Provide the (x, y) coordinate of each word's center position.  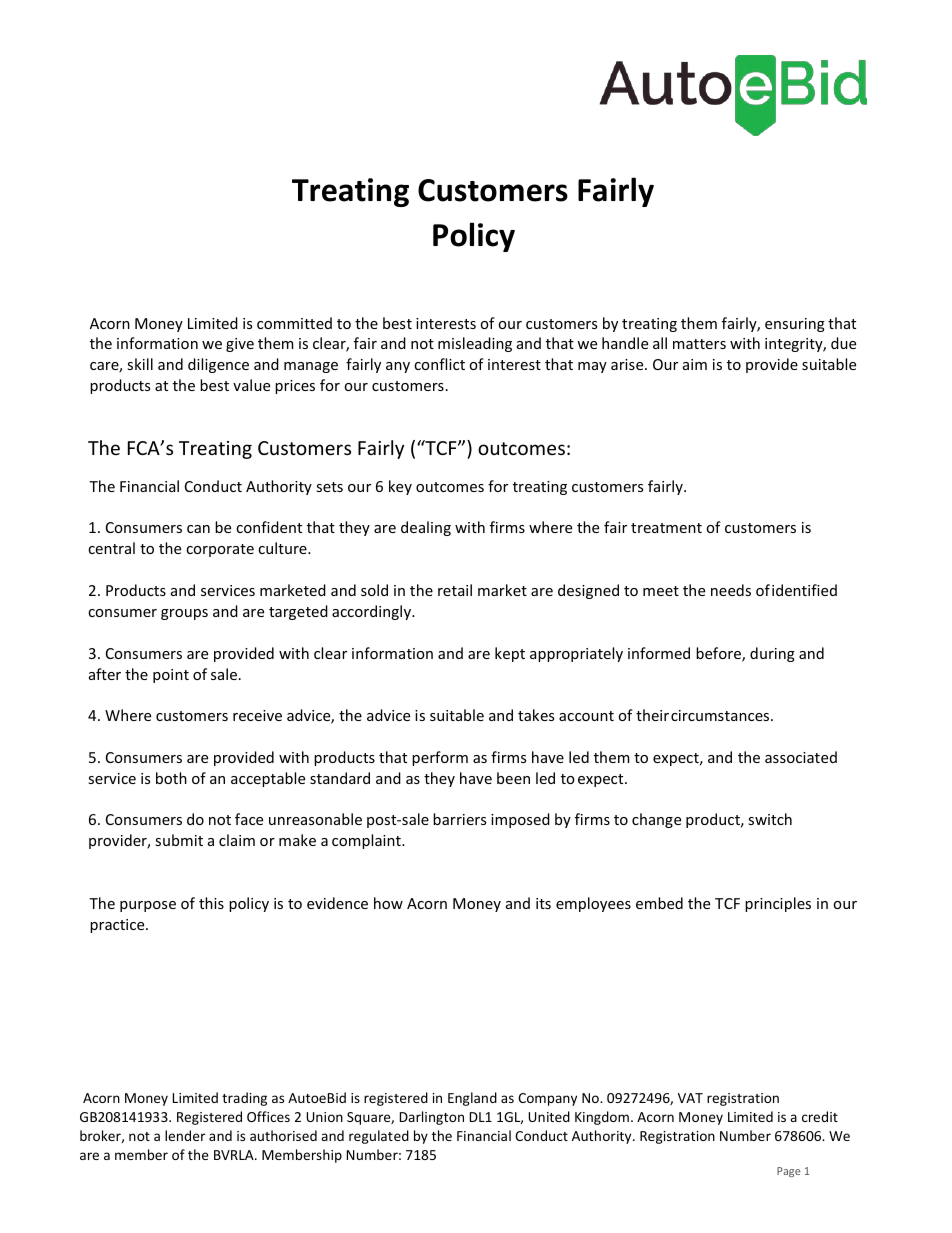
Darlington (432, 1118)
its (543, 903)
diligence (218, 365)
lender (185, 1135)
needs (731, 590)
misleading (475, 344)
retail (455, 590)
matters (699, 344)
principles (778, 904)
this (211, 903)
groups (184, 614)
